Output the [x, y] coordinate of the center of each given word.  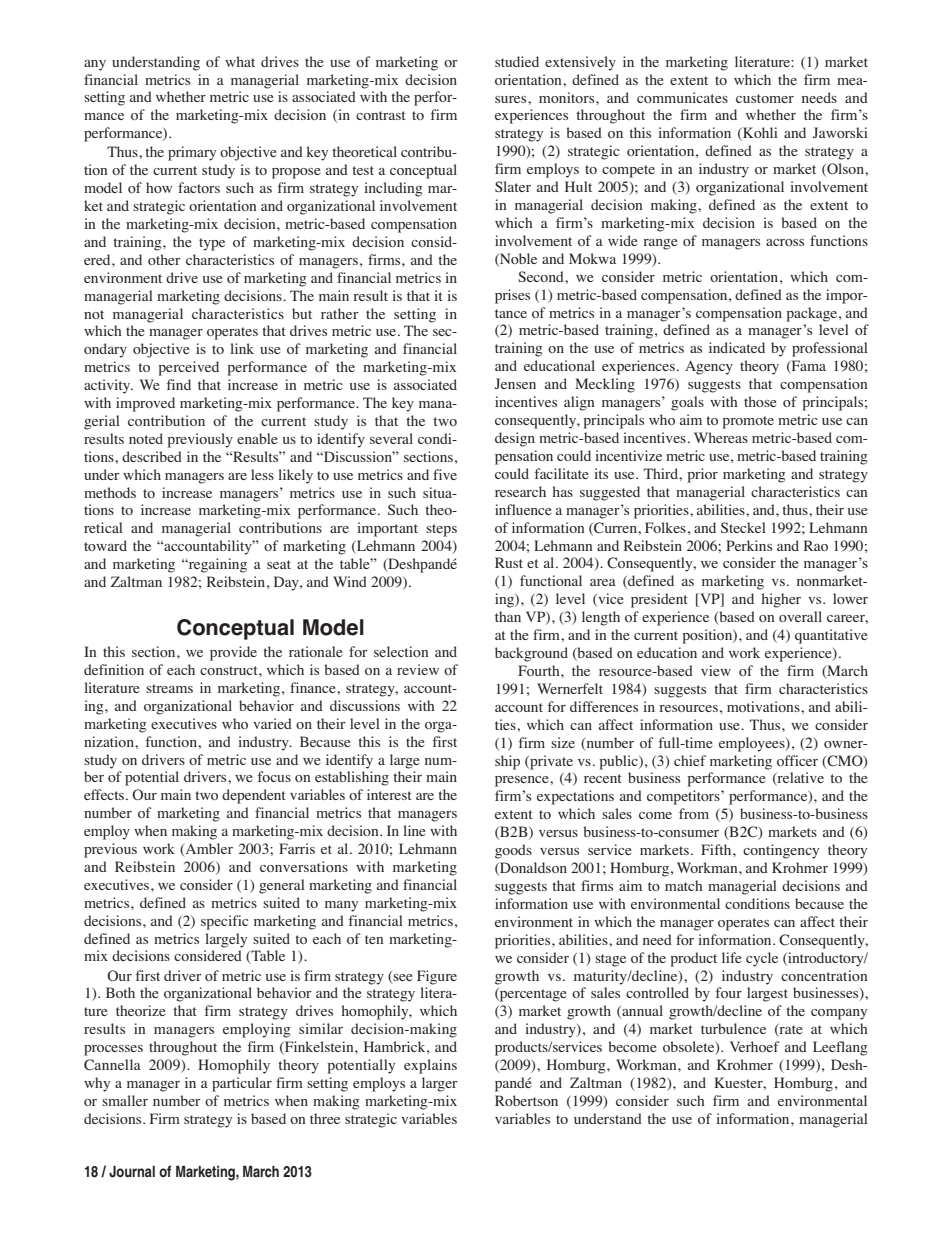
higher [781, 600]
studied [517, 61]
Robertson [526, 1100]
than [508, 616]
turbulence [733, 1028]
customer [765, 98]
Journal [132, 1172]
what [240, 61]
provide [233, 653]
